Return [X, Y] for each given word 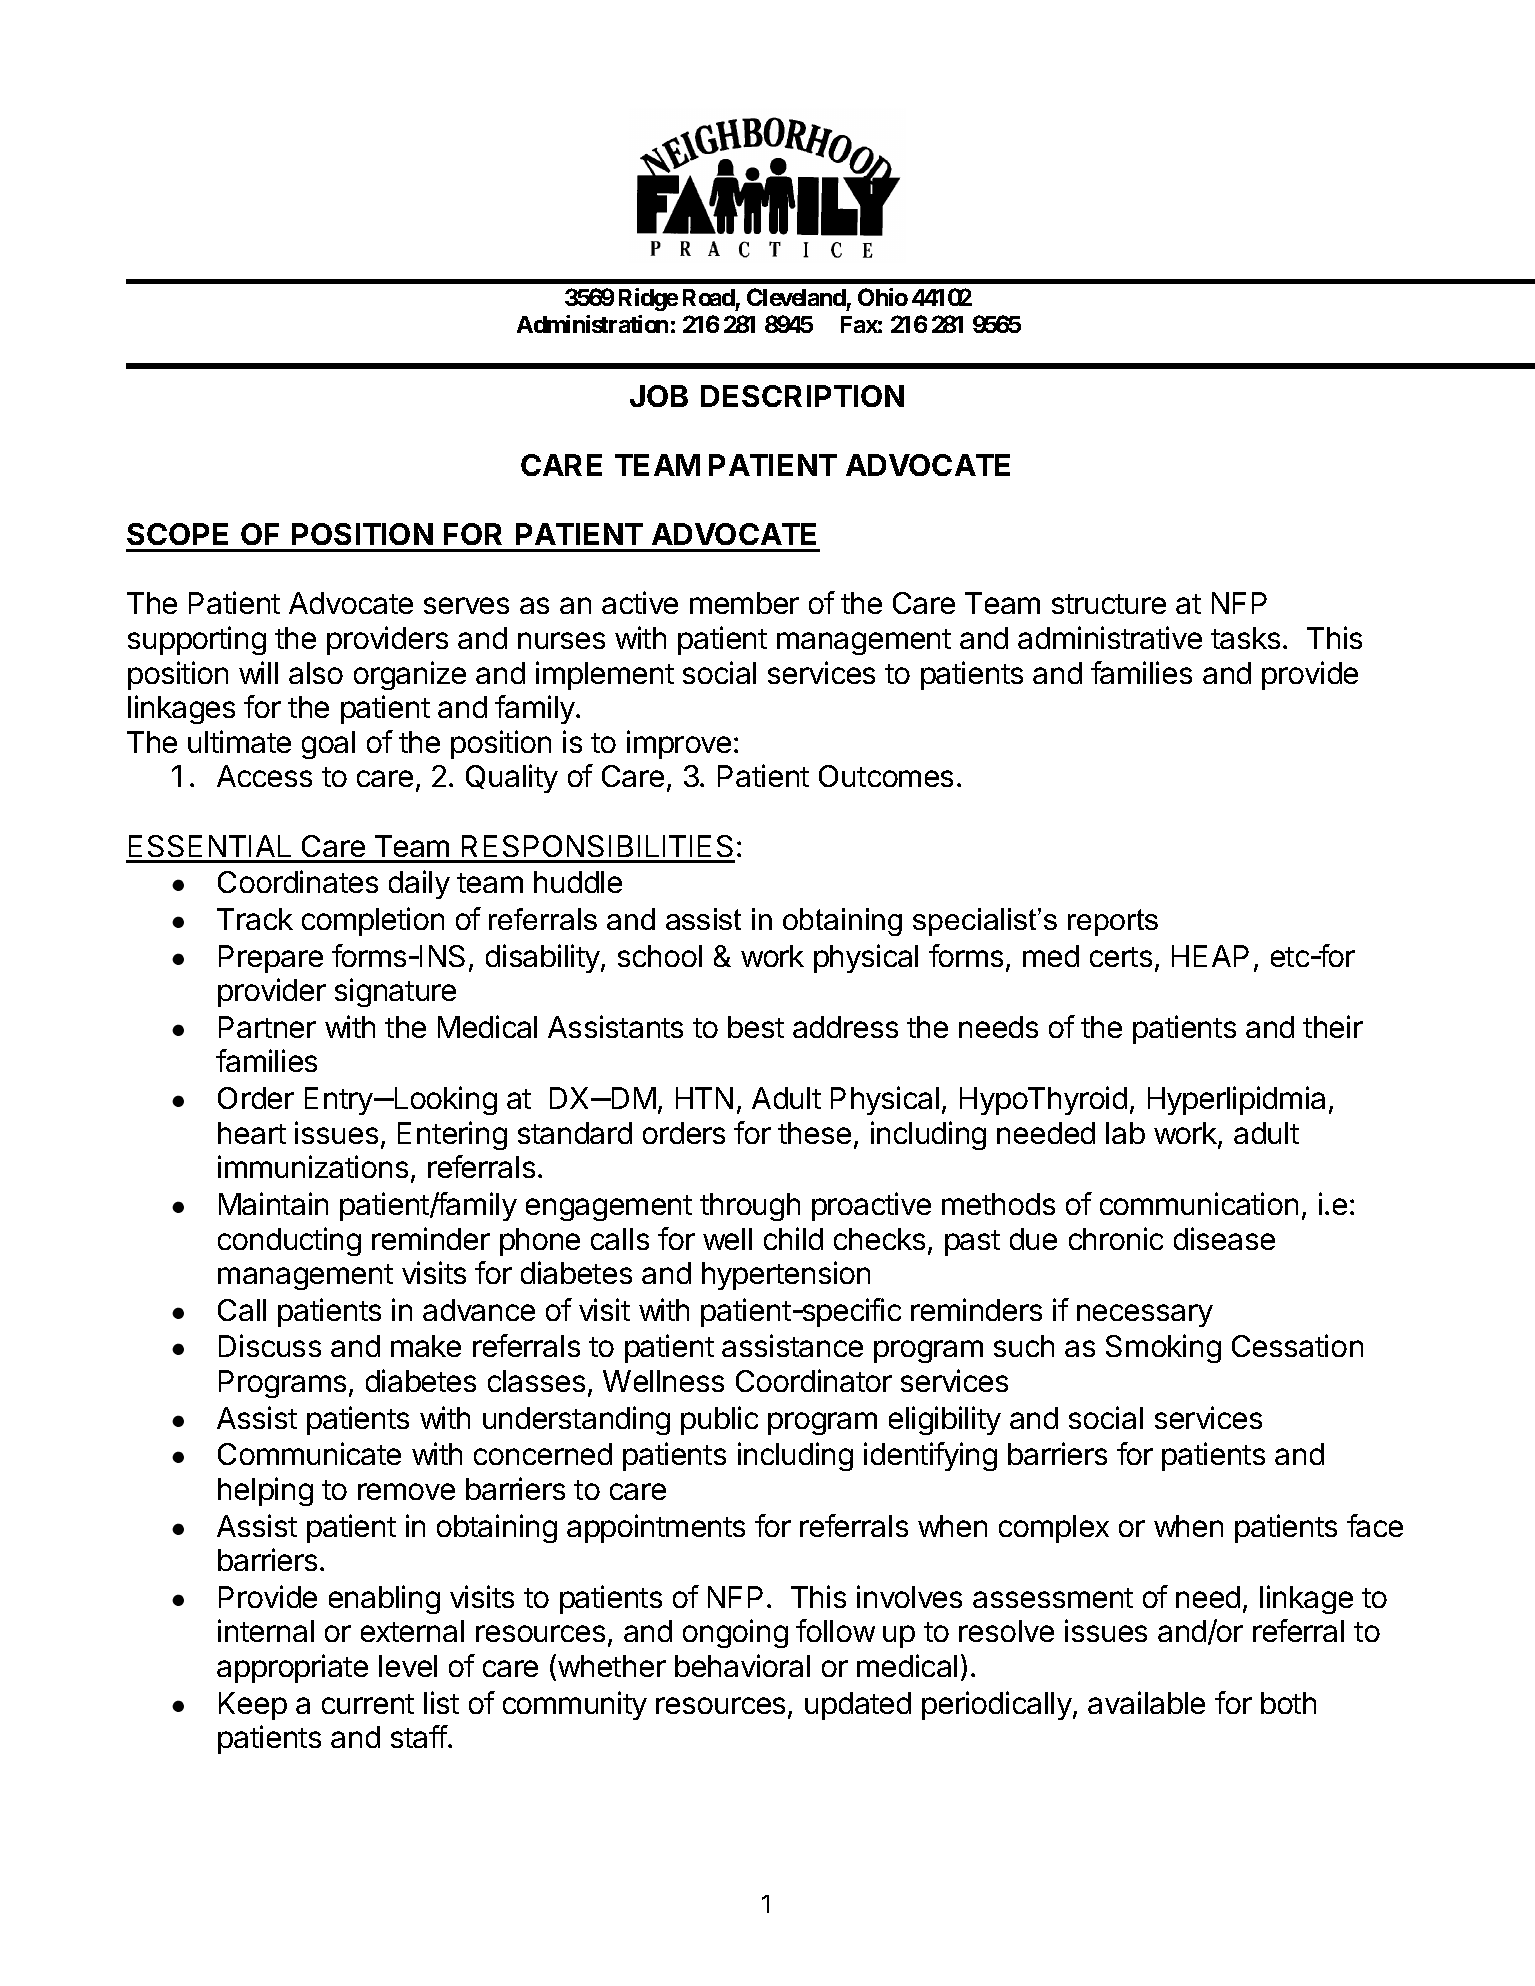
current [368, 1704]
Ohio [883, 297]
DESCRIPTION [802, 396]
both [1288, 1703]
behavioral [742, 1665]
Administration [592, 324]
